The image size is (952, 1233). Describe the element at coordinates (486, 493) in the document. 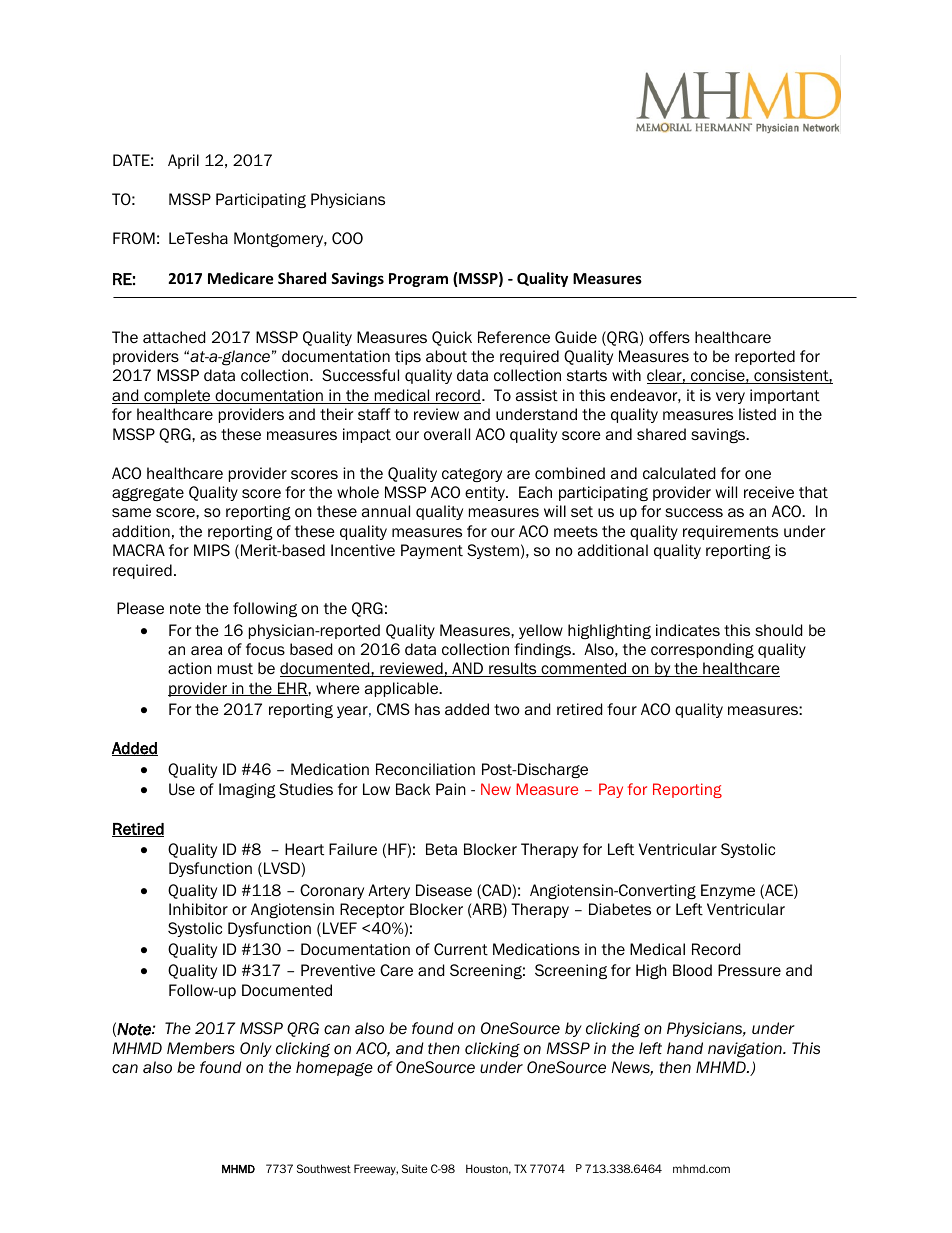

I see `entity` at that location.
